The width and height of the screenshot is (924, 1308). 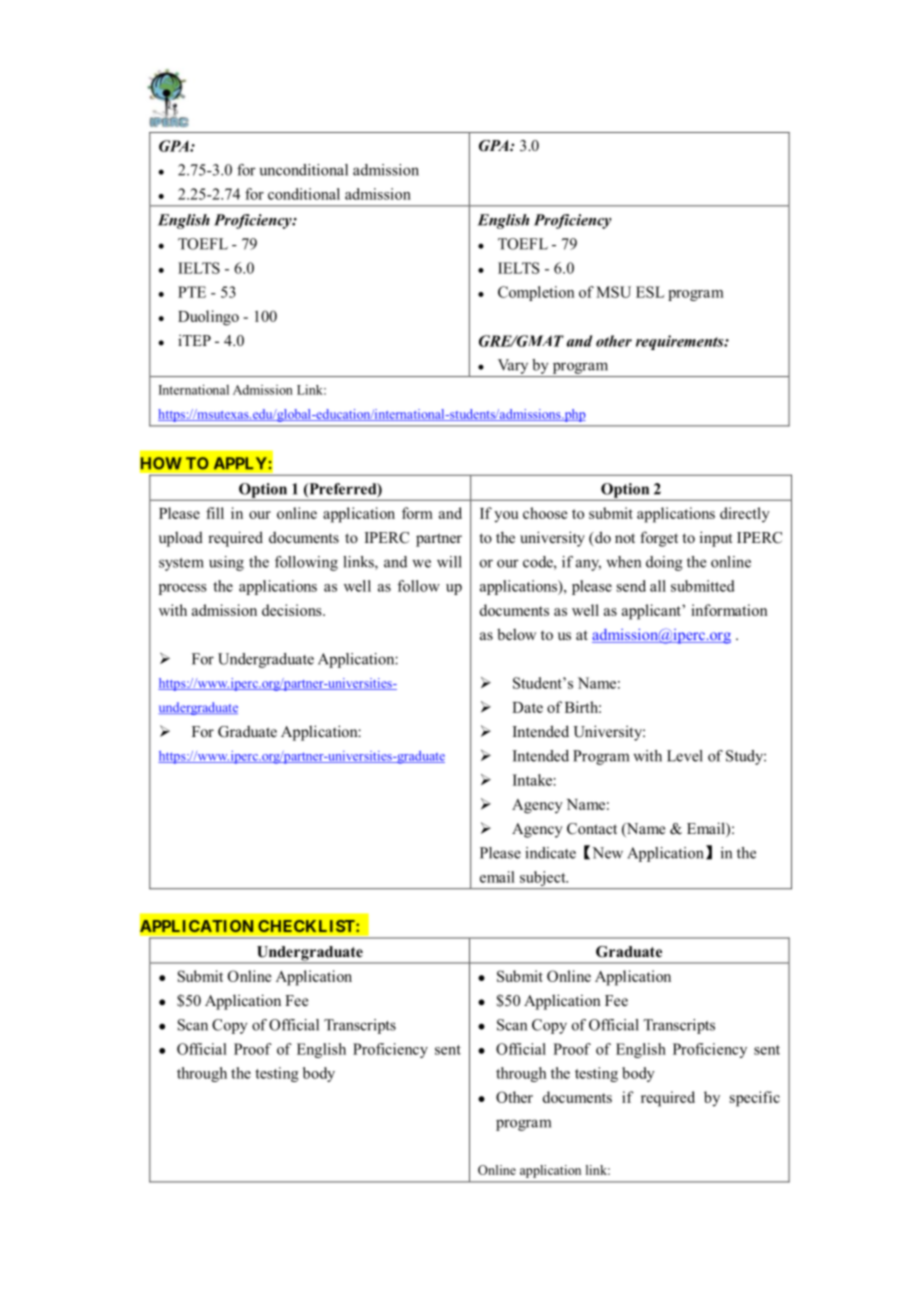 What do you see at coordinates (506, 517) in the screenshot?
I see `you` at bounding box center [506, 517].
